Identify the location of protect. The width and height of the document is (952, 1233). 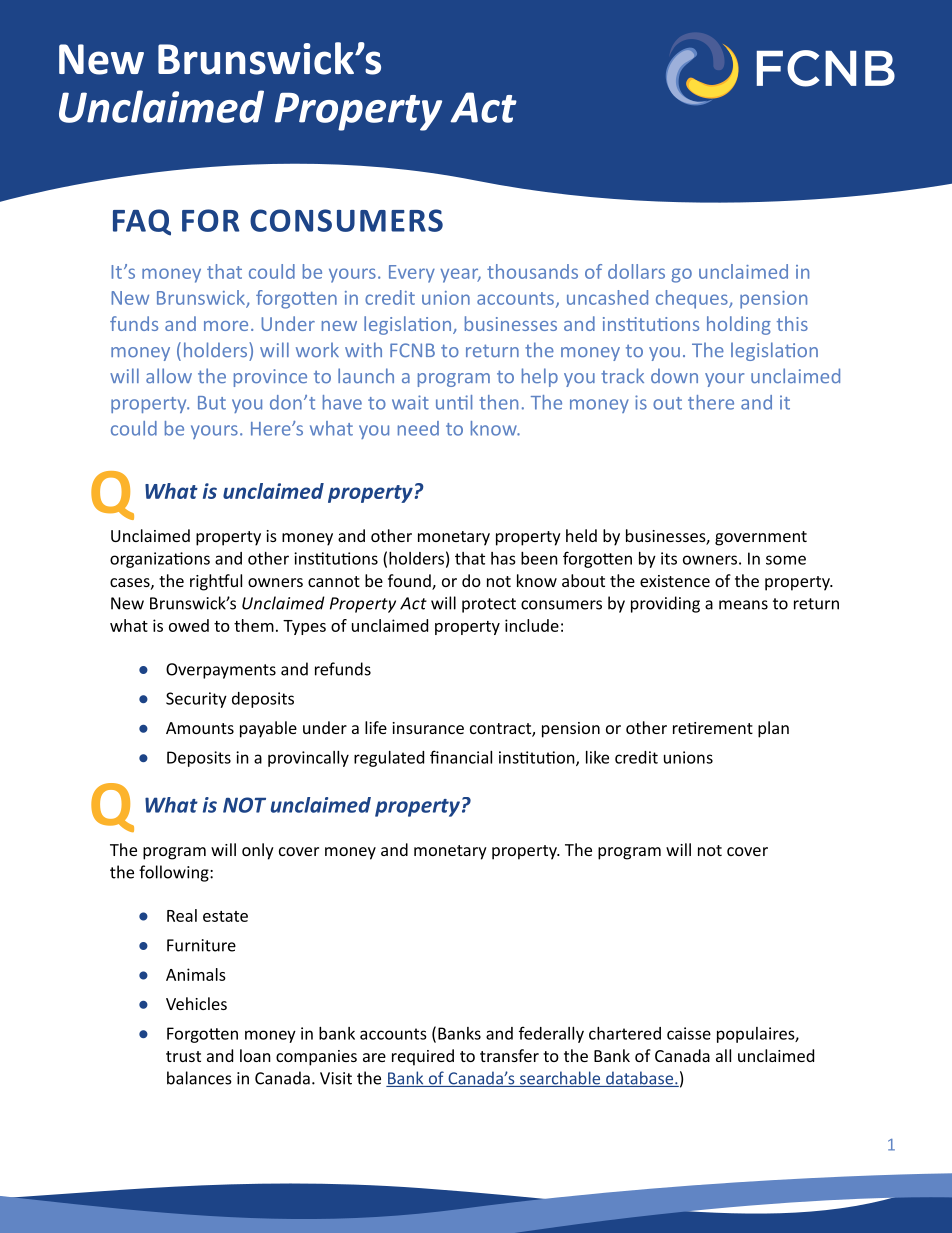
(489, 605).
